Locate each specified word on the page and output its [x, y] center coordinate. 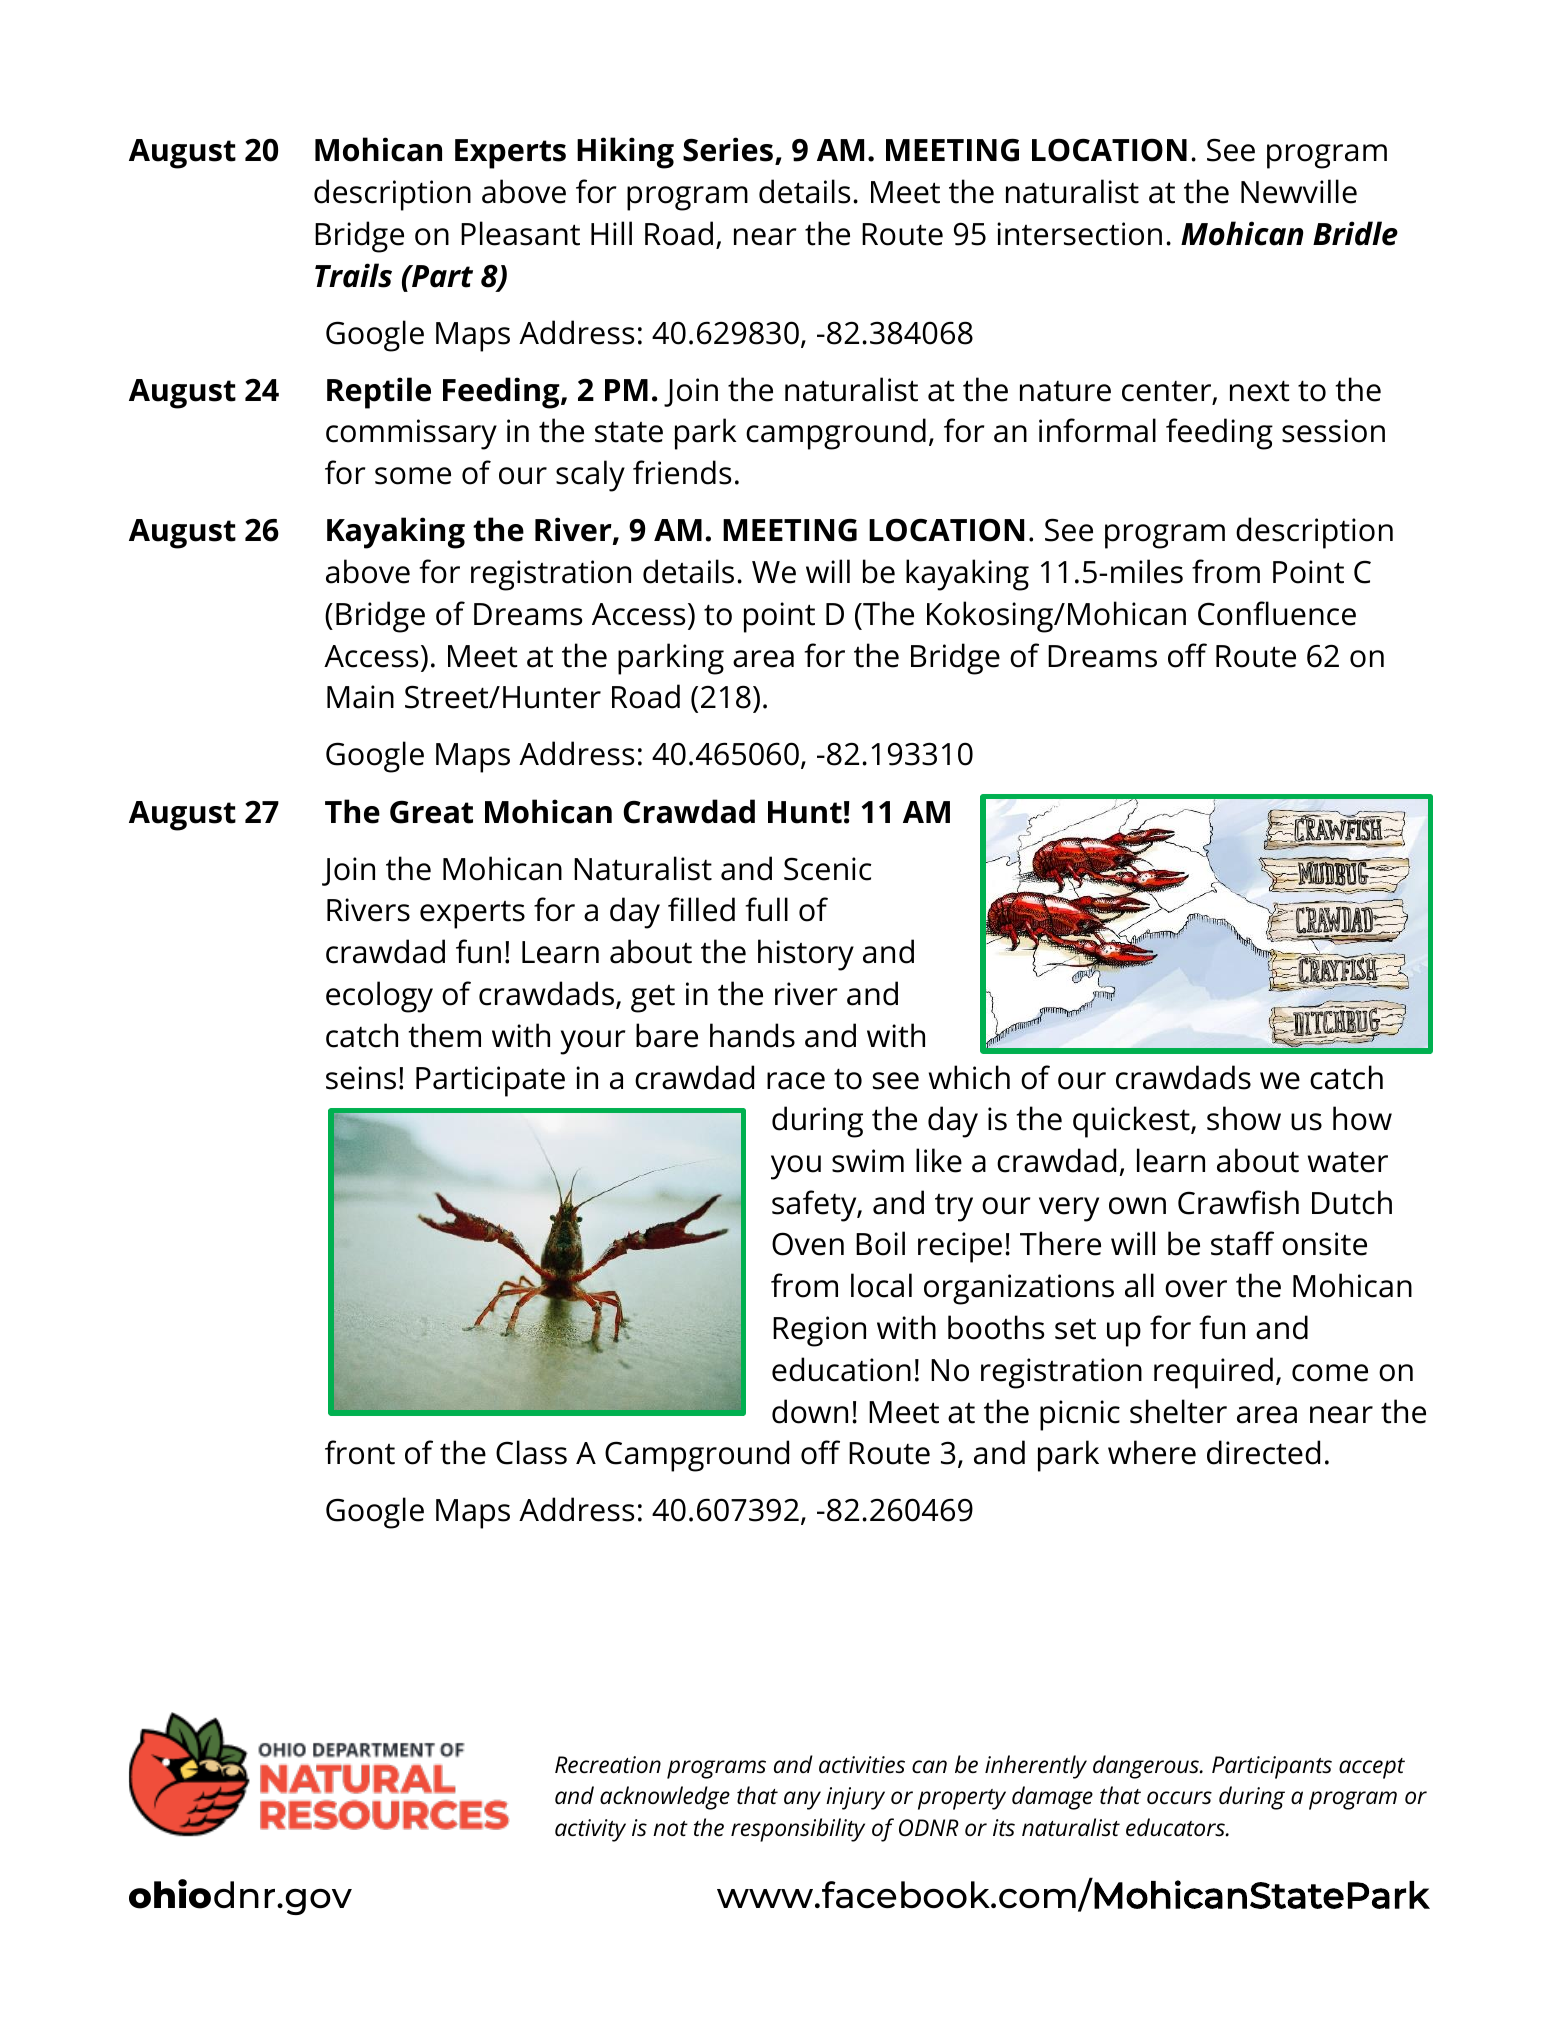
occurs [1179, 1798]
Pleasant [520, 233]
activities [862, 1765]
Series [728, 149]
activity [590, 1830]
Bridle [1355, 233]
